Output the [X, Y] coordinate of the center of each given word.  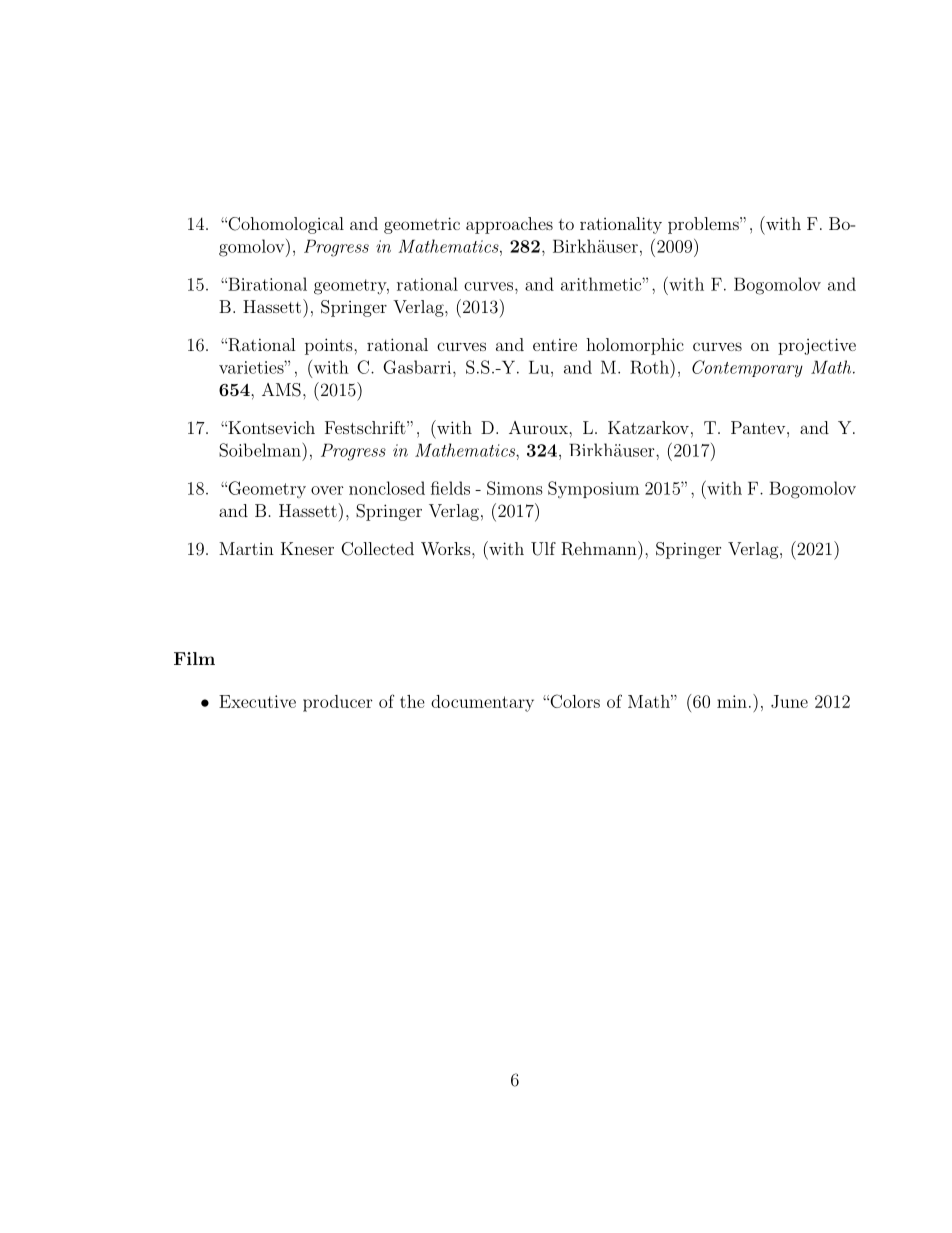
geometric [422, 225]
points [330, 346]
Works [446, 548]
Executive [257, 701]
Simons [515, 488]
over [327, 490]
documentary [482, 703]
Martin [246, 548]
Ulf [543, 549]
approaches [509, 225]
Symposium [593, 489]
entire [555, 344]
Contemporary [747, 369]
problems [704, 225]
